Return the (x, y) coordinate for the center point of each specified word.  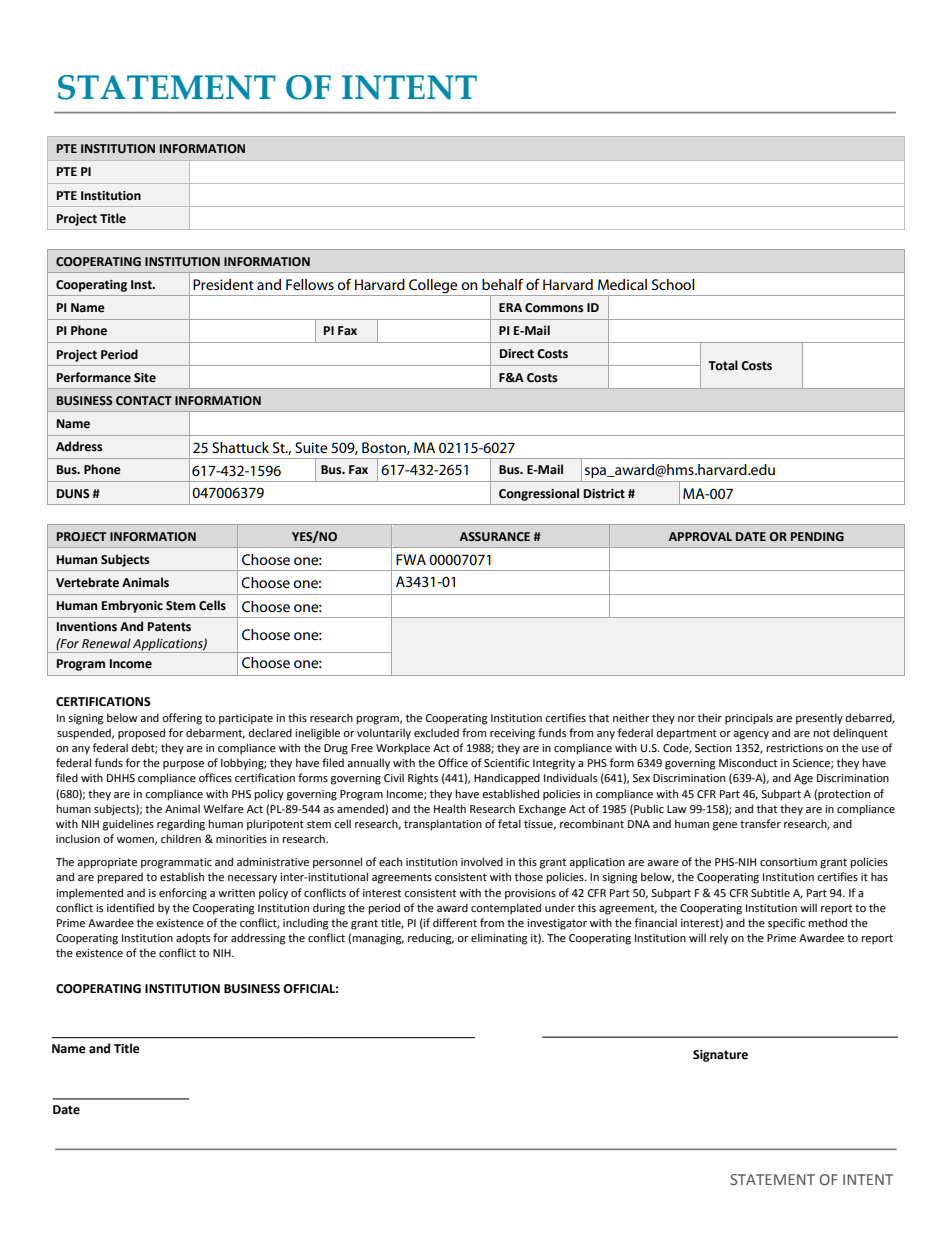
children (181, 838)
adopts (193, 939)
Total (723, 365)
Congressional (539, 494)
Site (145, 378)
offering (182, 719)
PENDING (817, 537)
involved (482, 861)
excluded (436, 732)
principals (749, 719)
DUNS (73, 494)
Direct (517, 354)
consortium (788, 862)
